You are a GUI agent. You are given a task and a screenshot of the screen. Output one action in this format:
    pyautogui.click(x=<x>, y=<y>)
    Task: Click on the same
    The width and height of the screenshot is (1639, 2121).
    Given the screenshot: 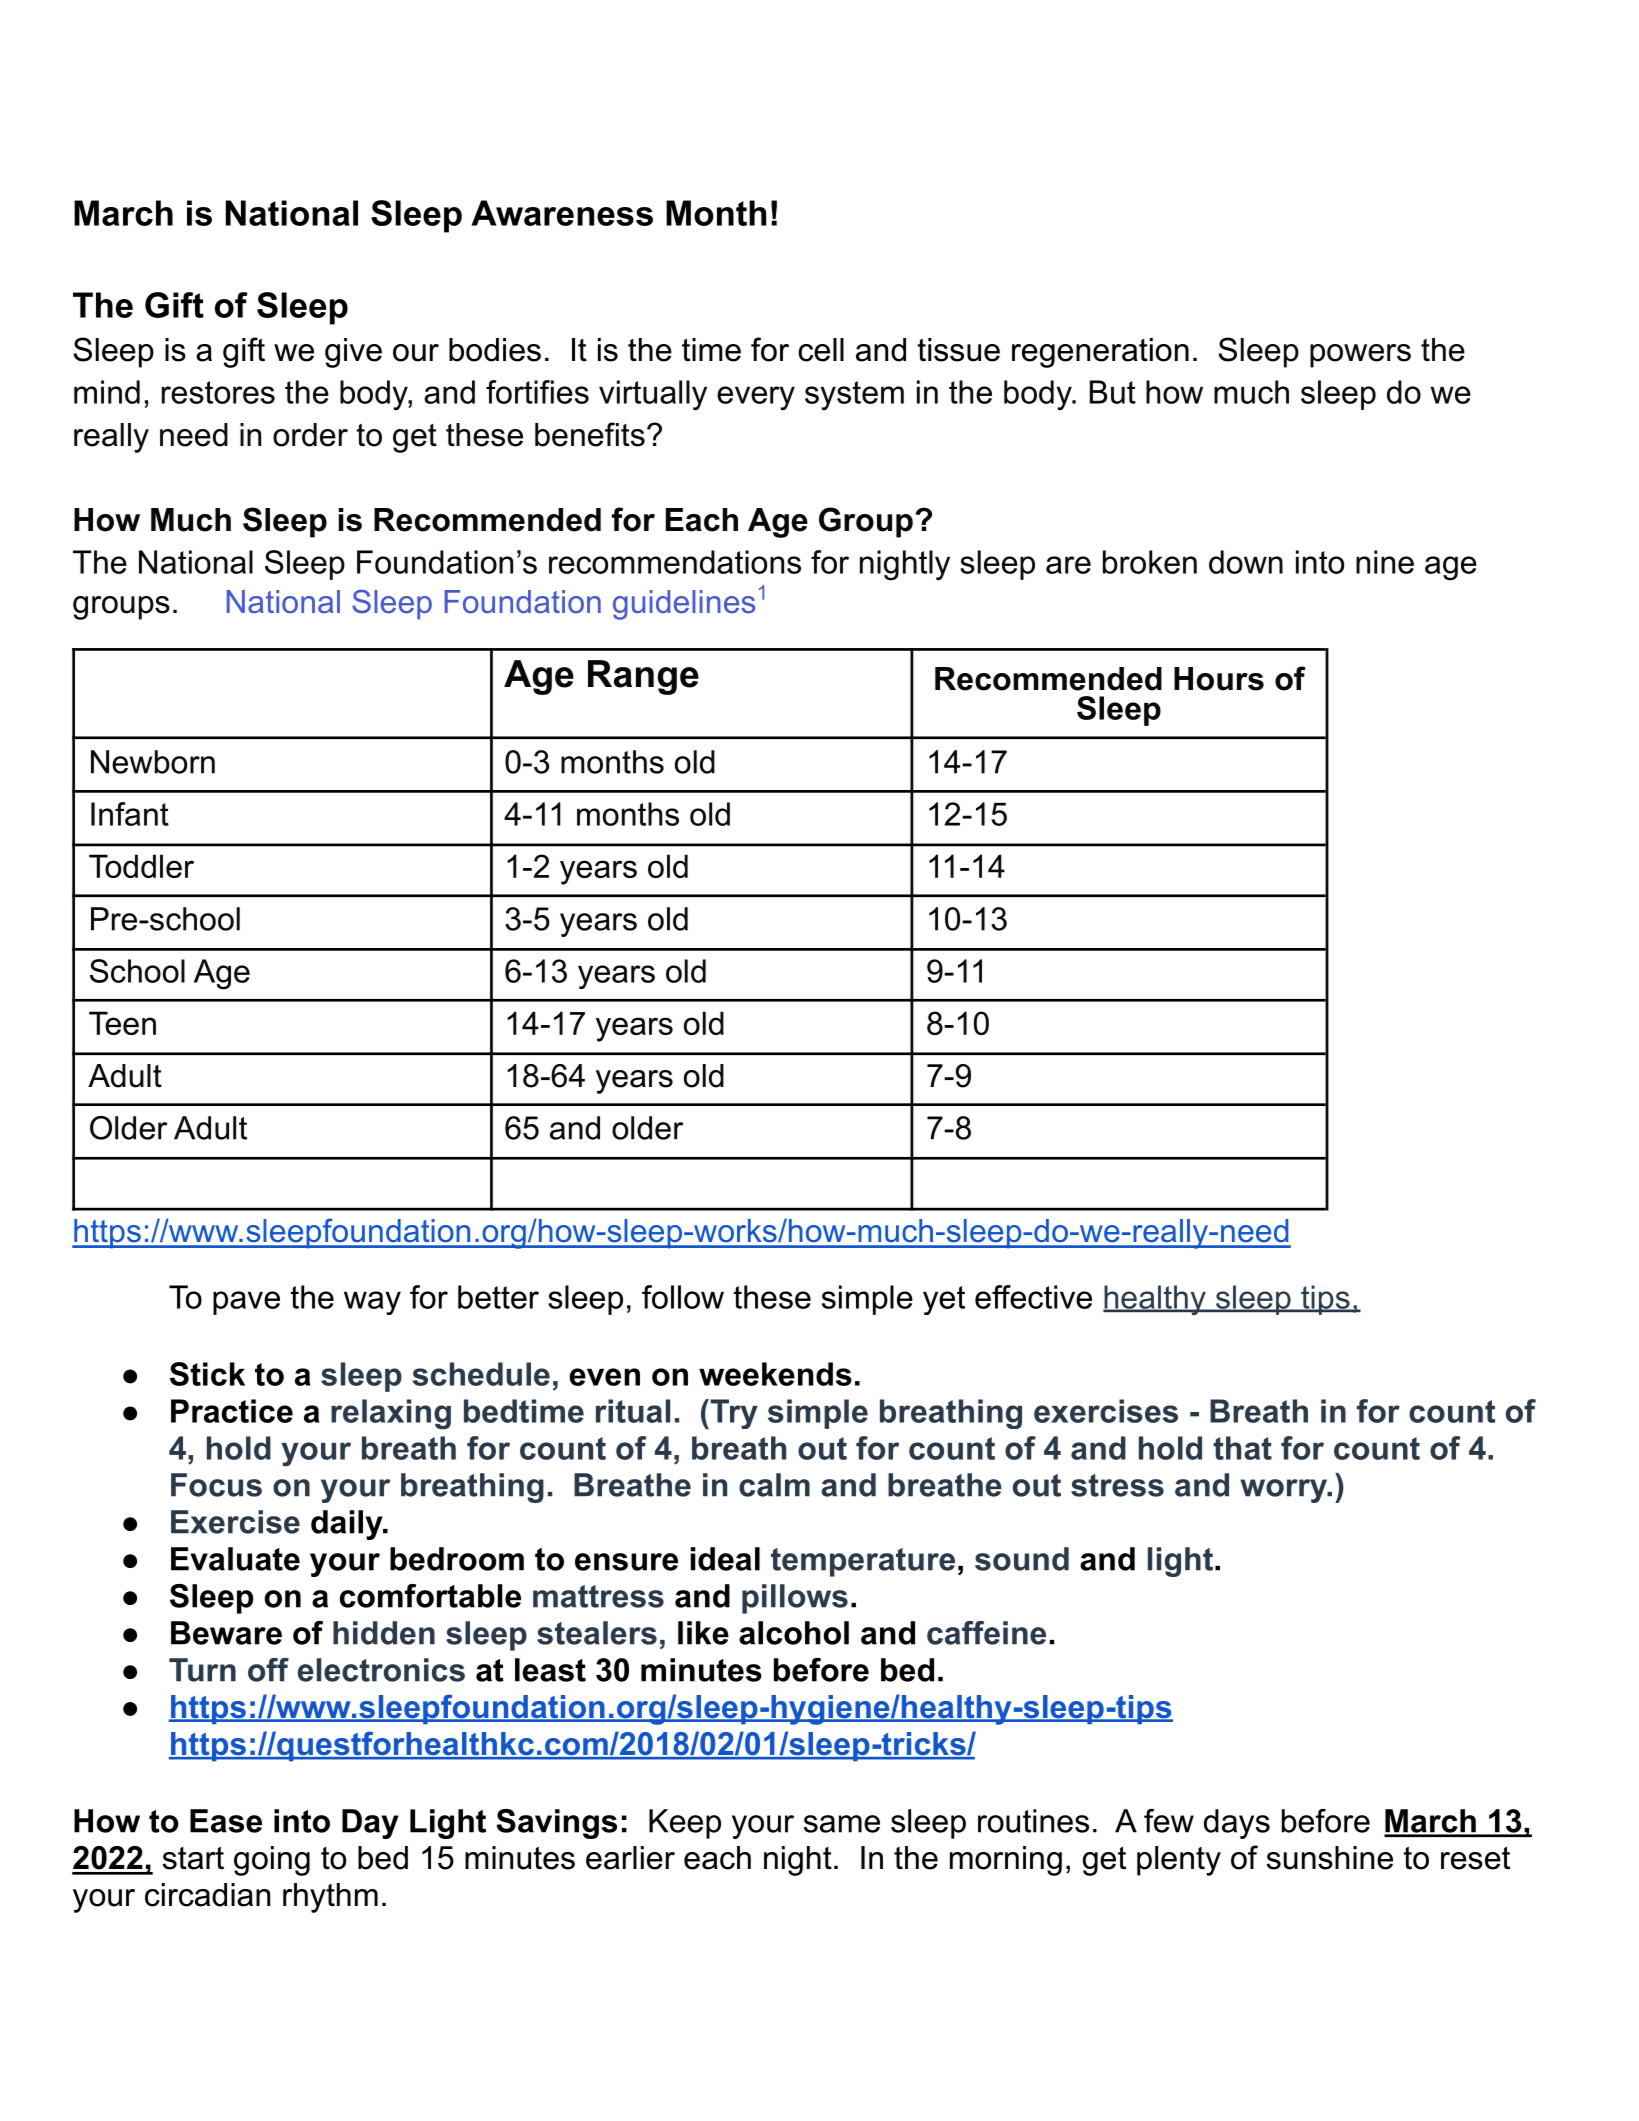 What is the action you would take?
    pyautogui.click(x=842, y=1824)
